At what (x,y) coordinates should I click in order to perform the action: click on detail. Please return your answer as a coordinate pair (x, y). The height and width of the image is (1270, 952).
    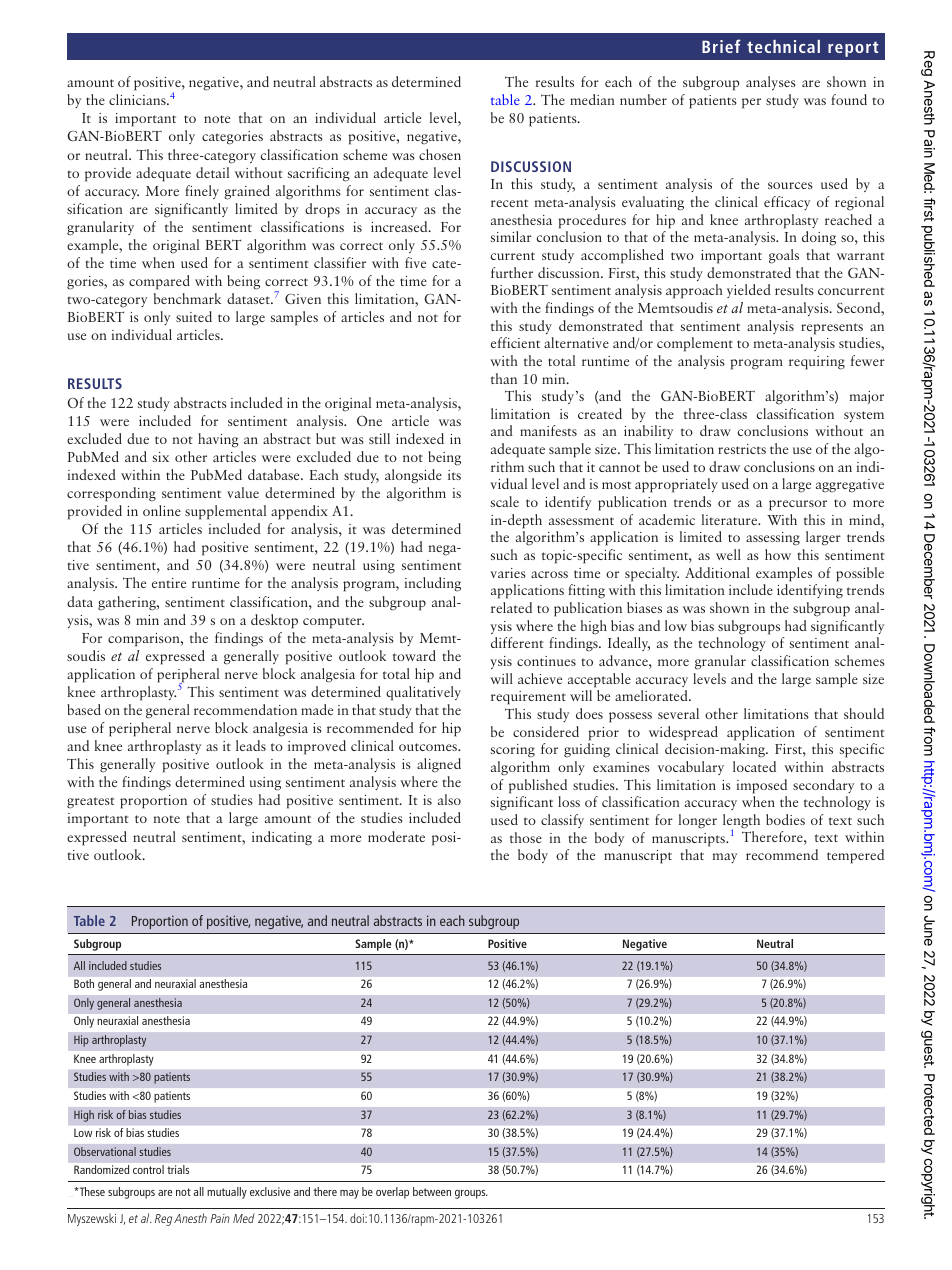
    Looking at the image, I should click on (212, 172).
